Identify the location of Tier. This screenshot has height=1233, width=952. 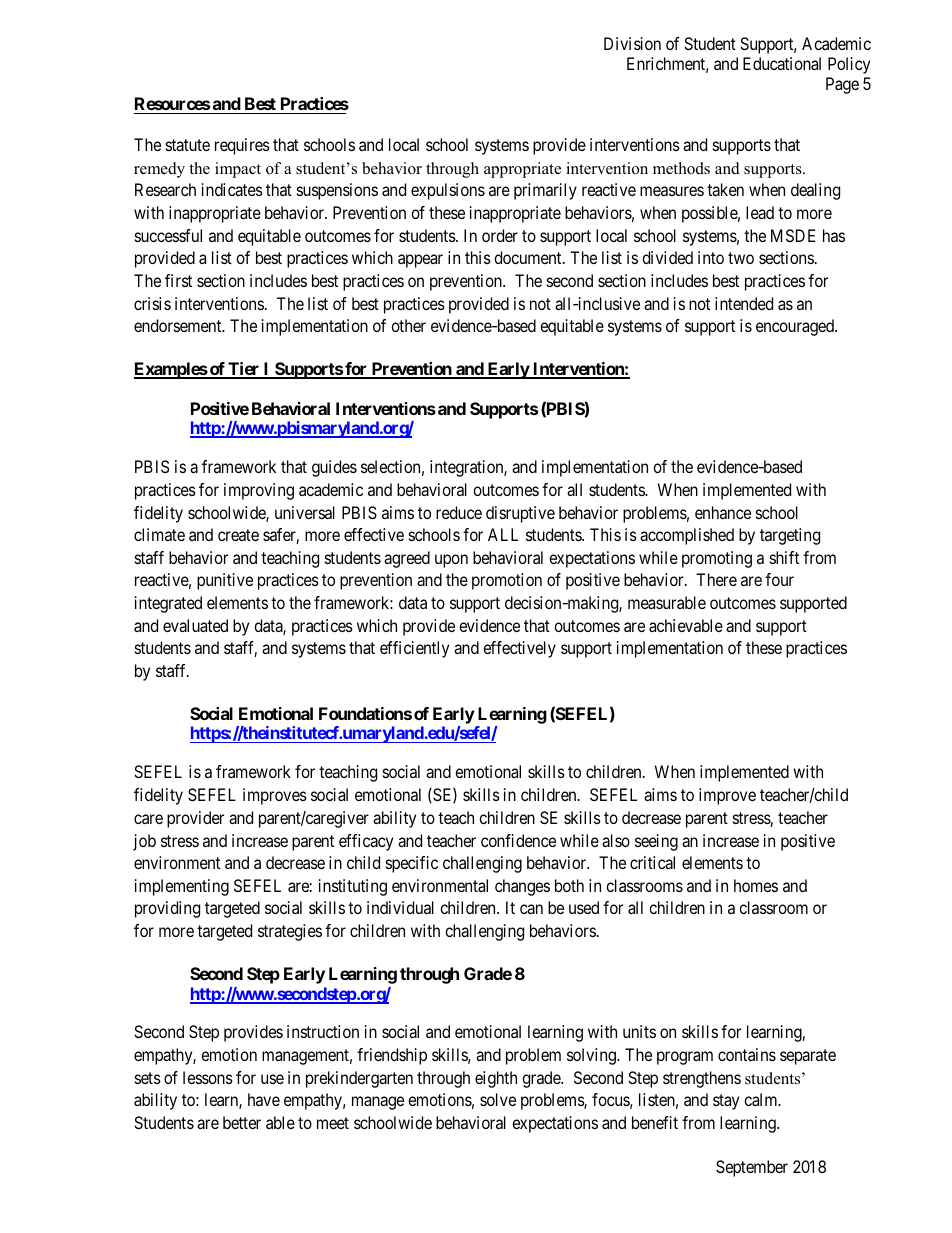
(244, 370).
